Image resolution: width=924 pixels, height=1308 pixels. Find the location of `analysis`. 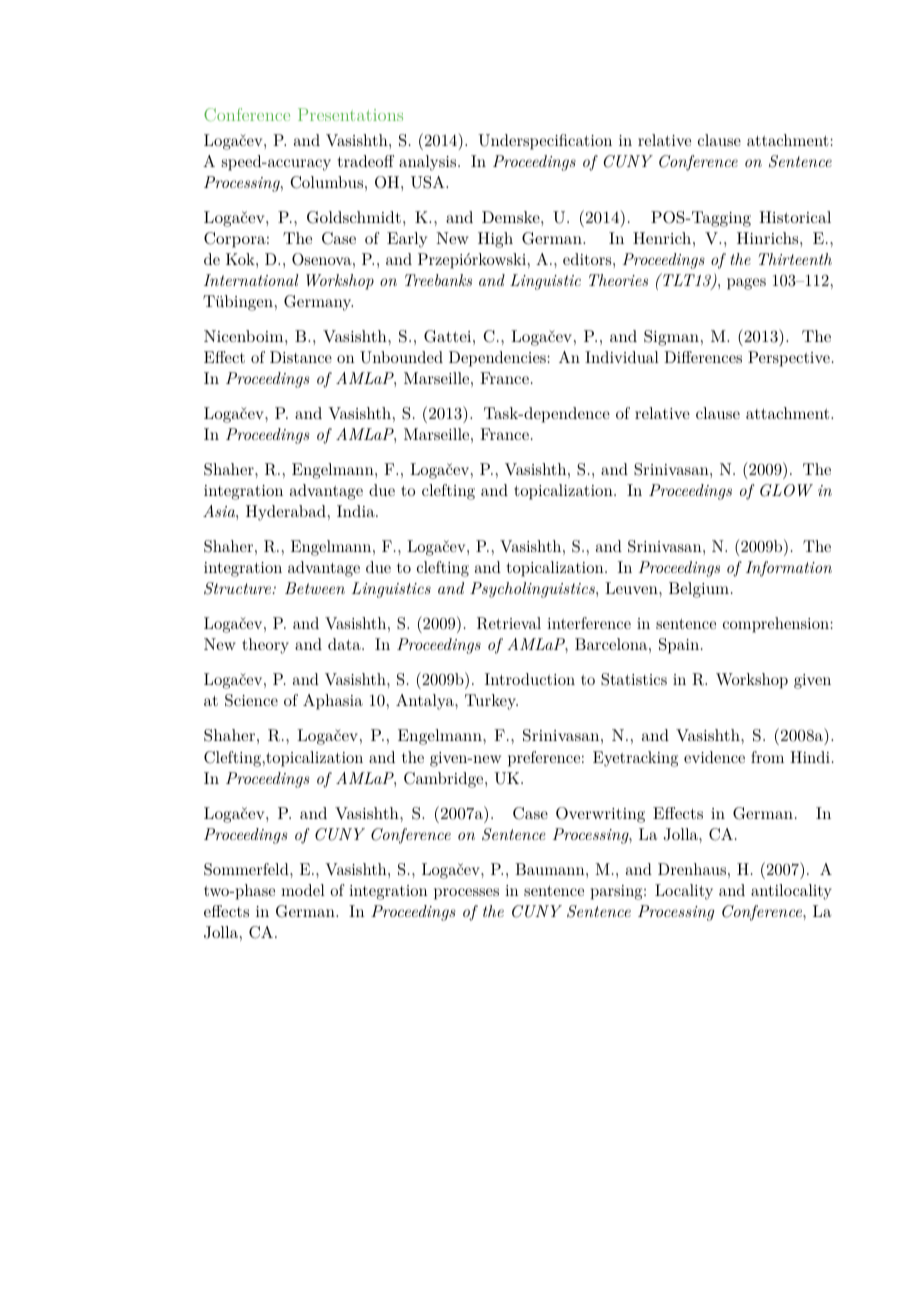

analysis is located at coordinates (427, 163).
